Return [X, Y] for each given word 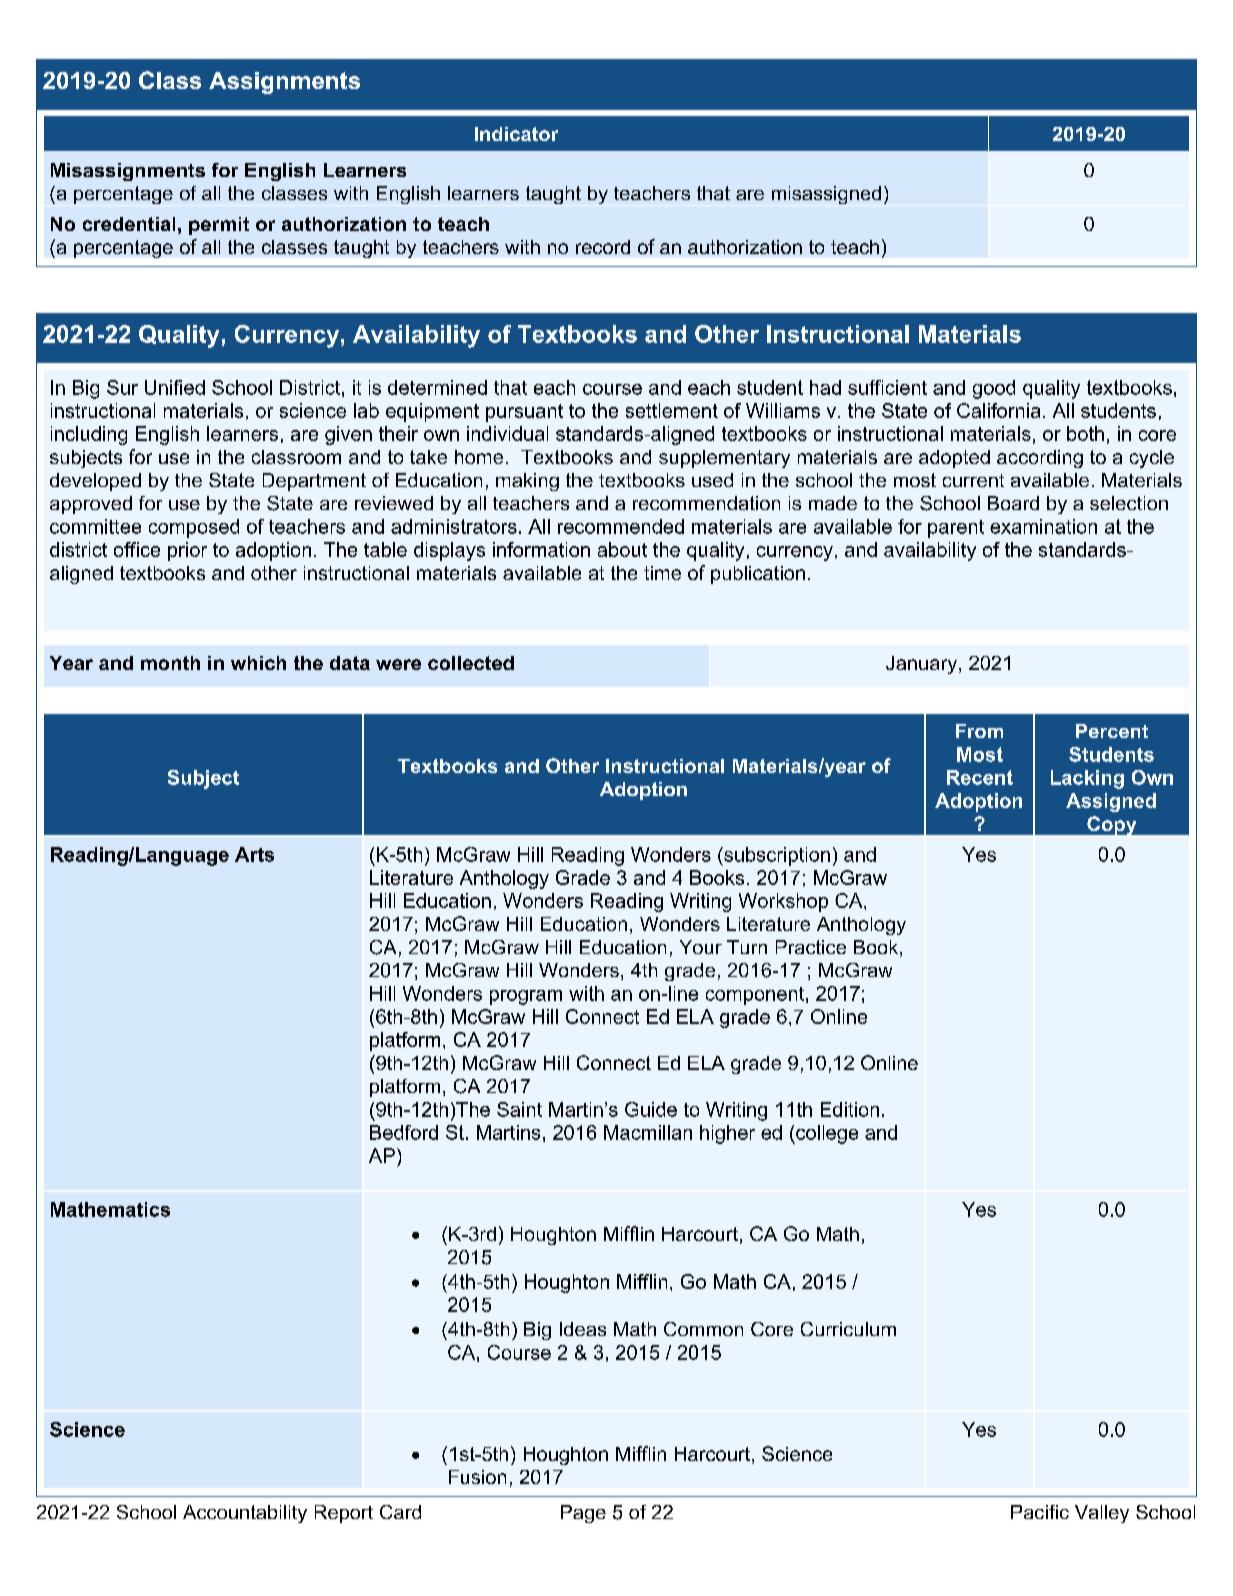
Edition [850, 1109]
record [603, 247]
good [994, 389]
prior [187, 551]
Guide [651, 1109]
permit [219, 226]
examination [1043, 526]
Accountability [245, 1514]
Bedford [404, 1132]
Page [583, 1514]
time [662, 573]
